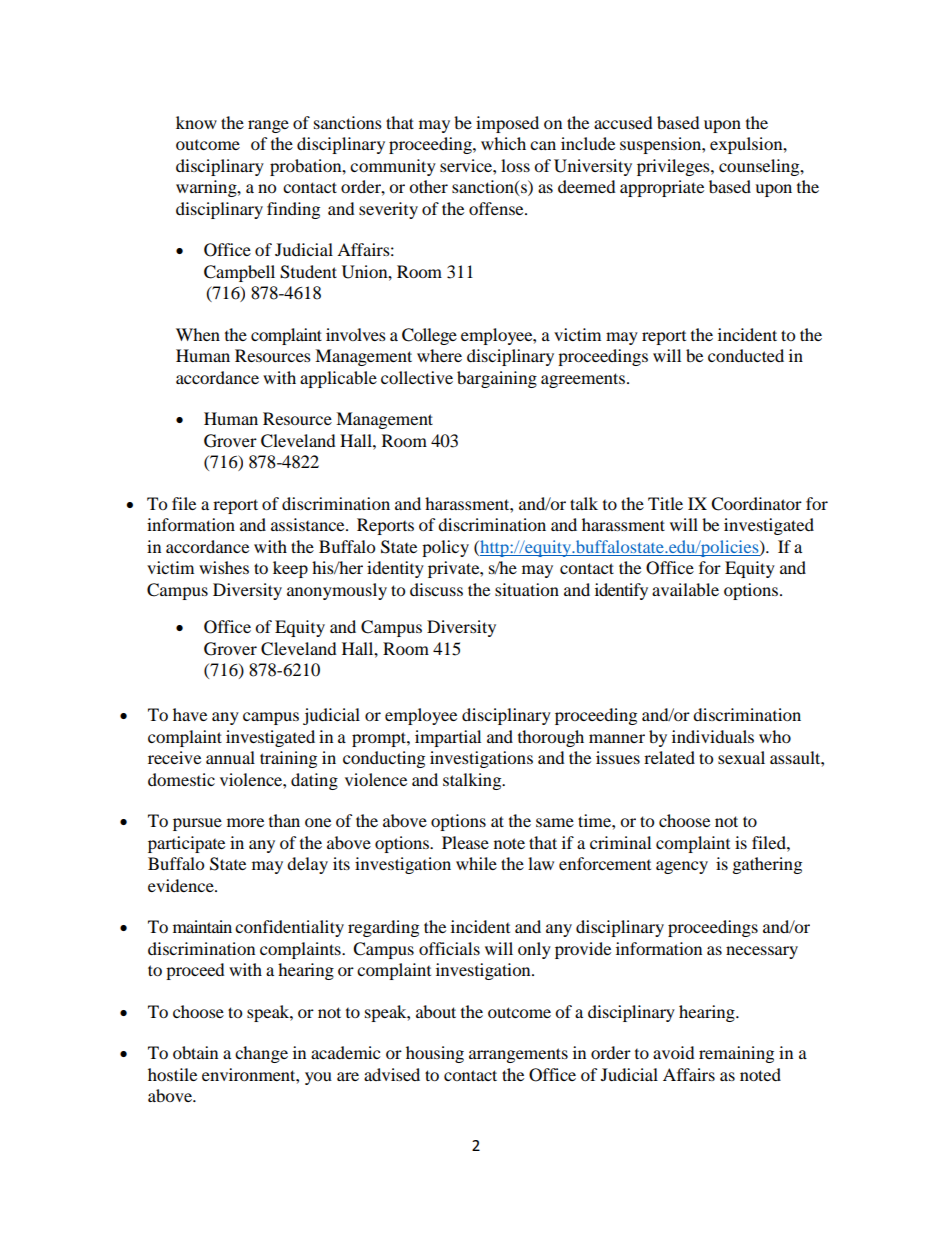 Image resolution: width=952 pixels, height=1233 pixels. I want to click on impartial, so click(448, 738).
